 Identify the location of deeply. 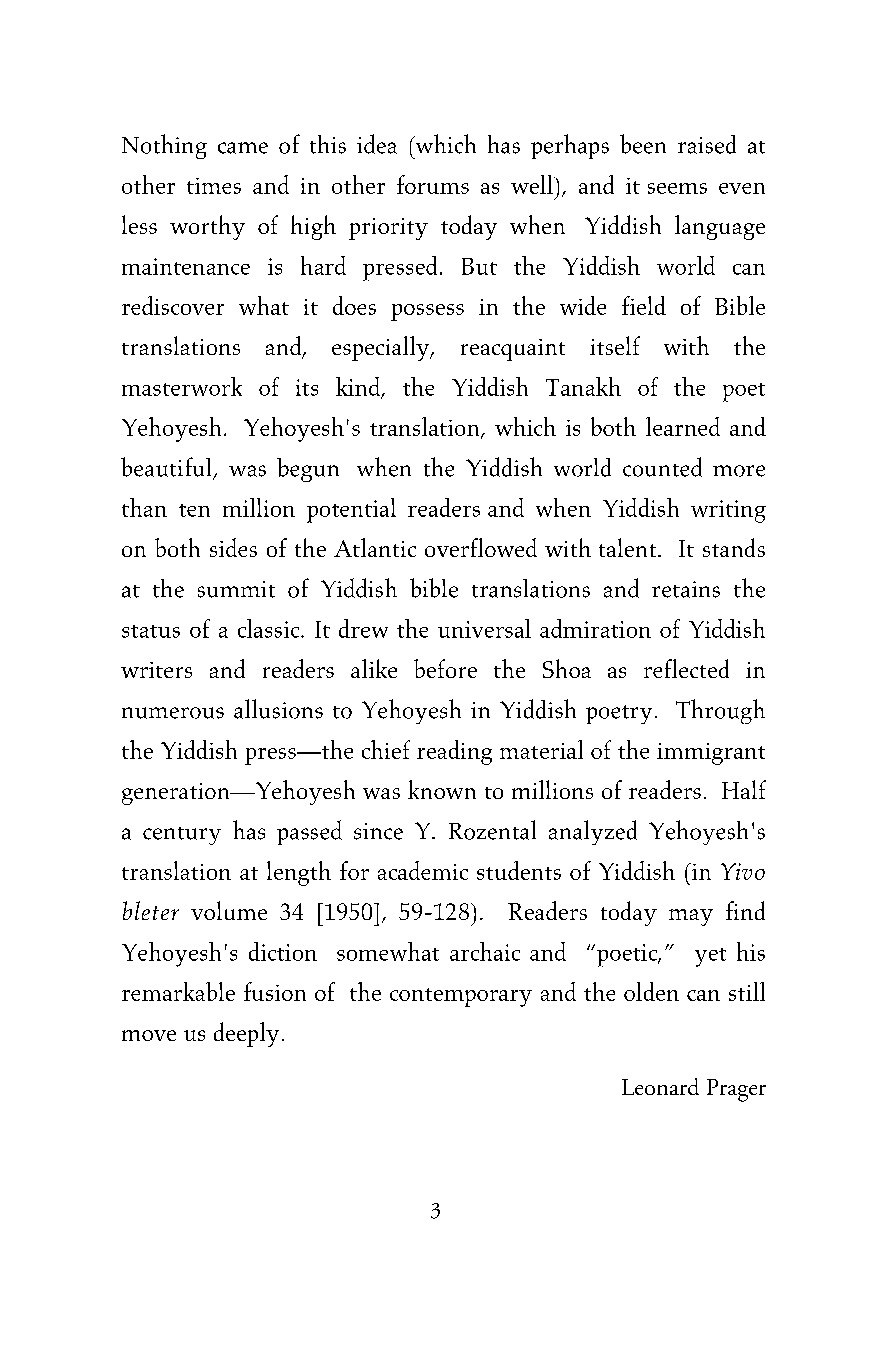
(246, 1034).
